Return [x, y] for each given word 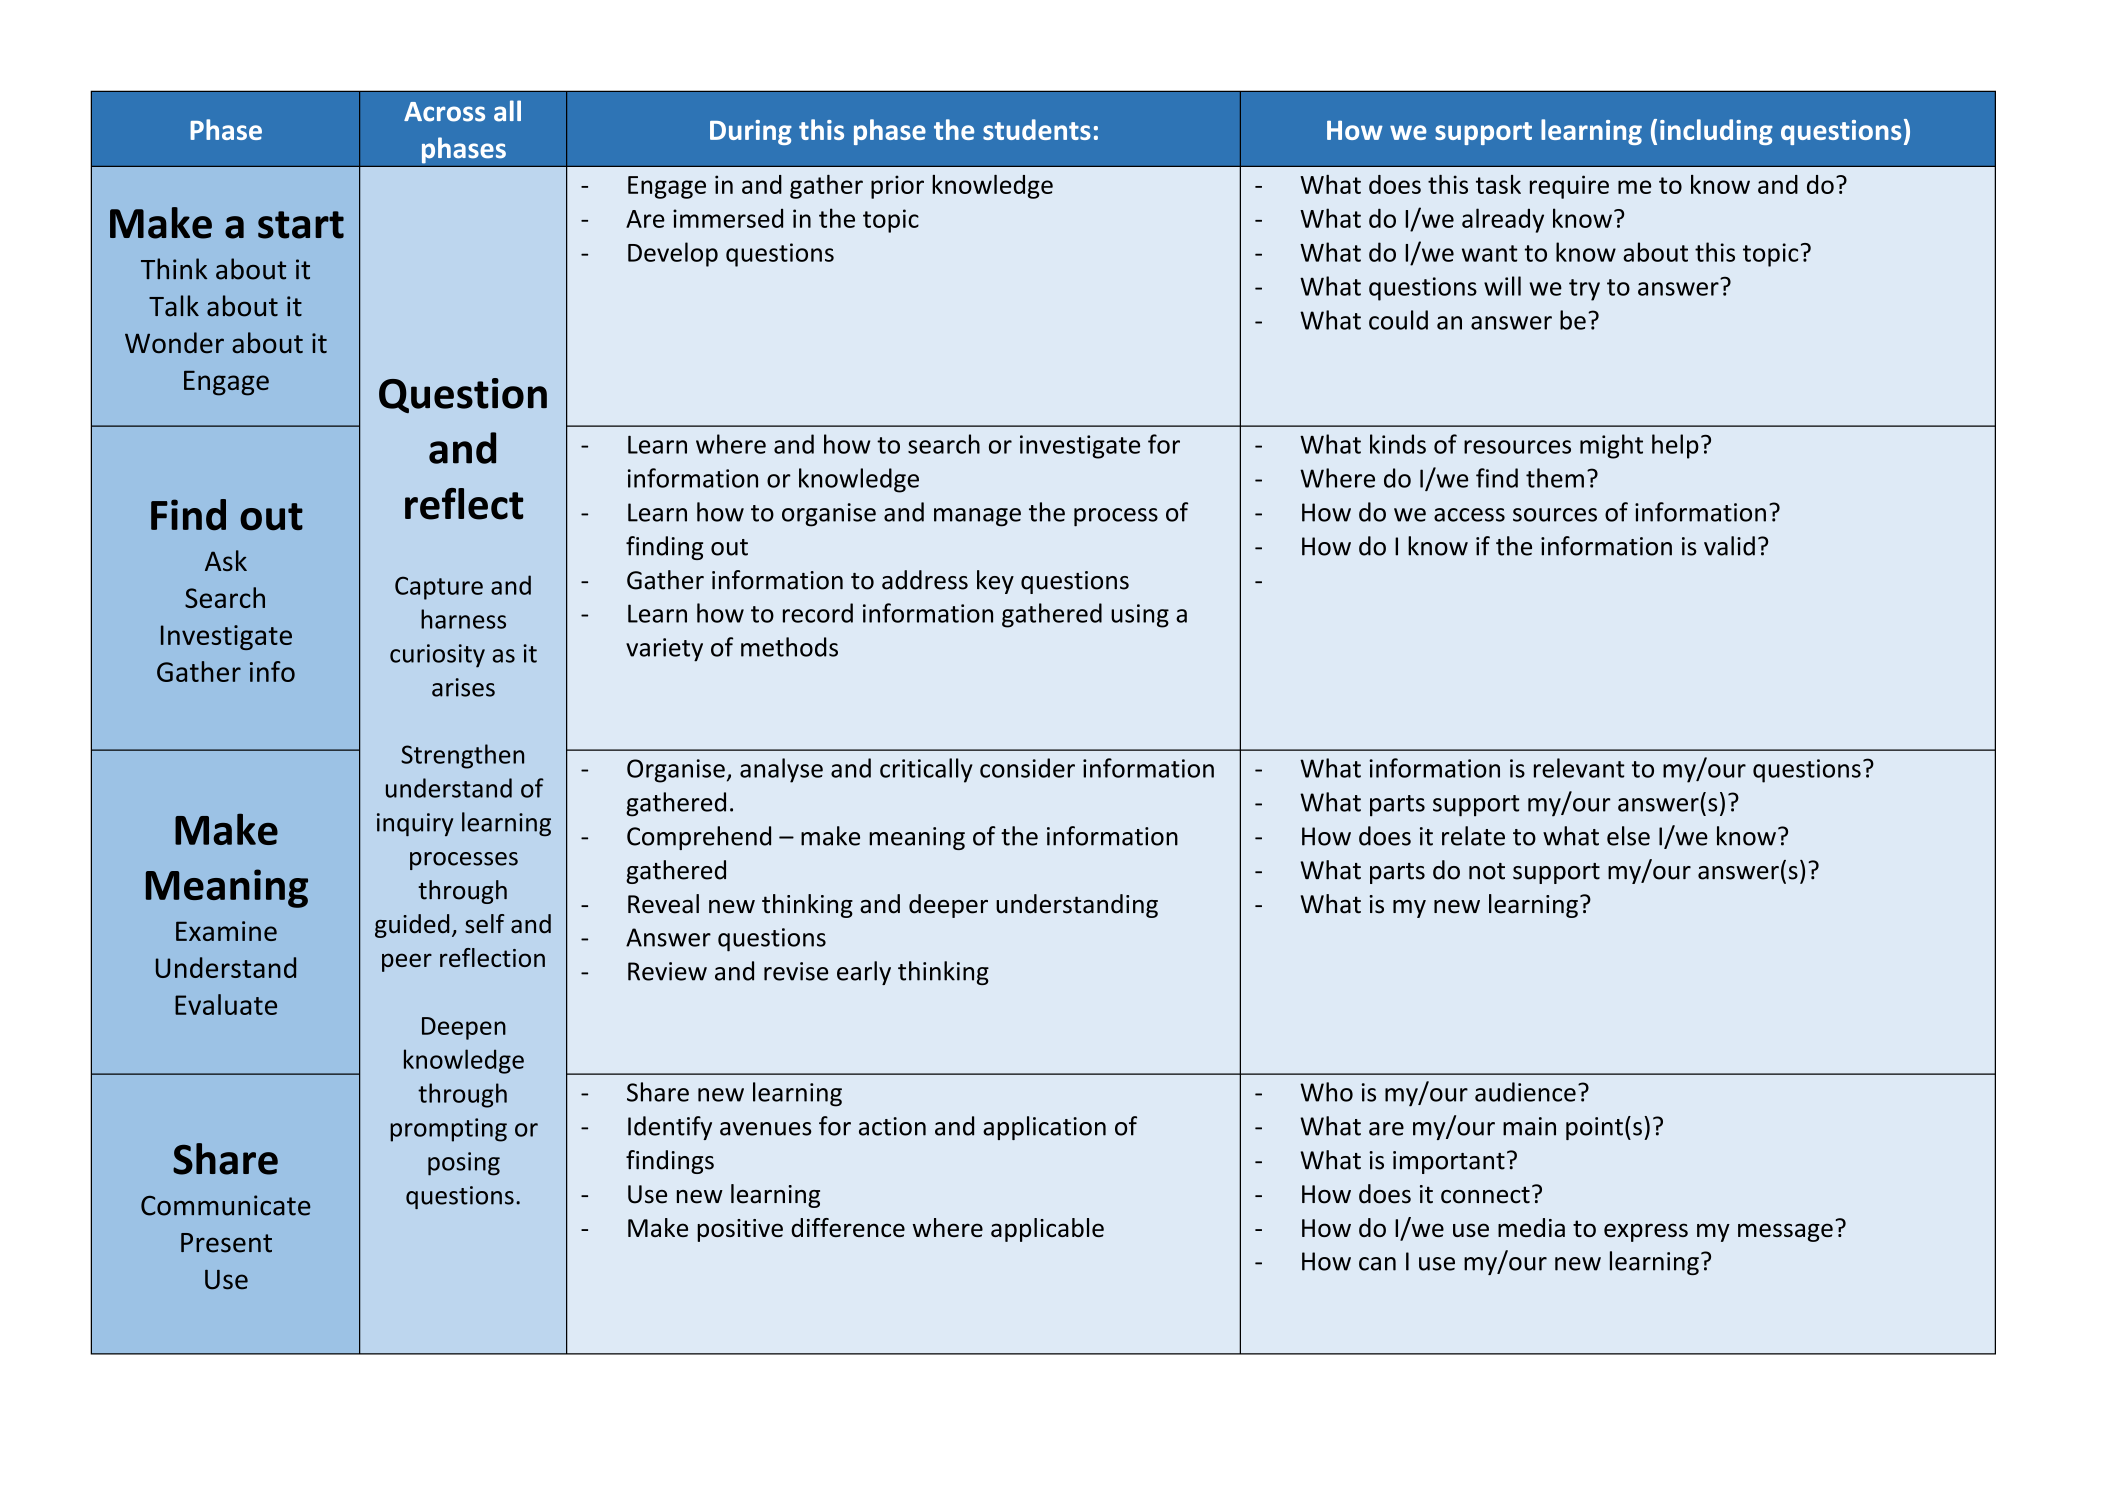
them [1555, 478]
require [1569, 187]
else [1628, 836]
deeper [948, 906]
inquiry [415, 824]
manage [977, 517]
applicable [1047, 1230]
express [1646, 1232]
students [1037, 129]
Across [444, 112]
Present [226, 1243]
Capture [439, 588]
